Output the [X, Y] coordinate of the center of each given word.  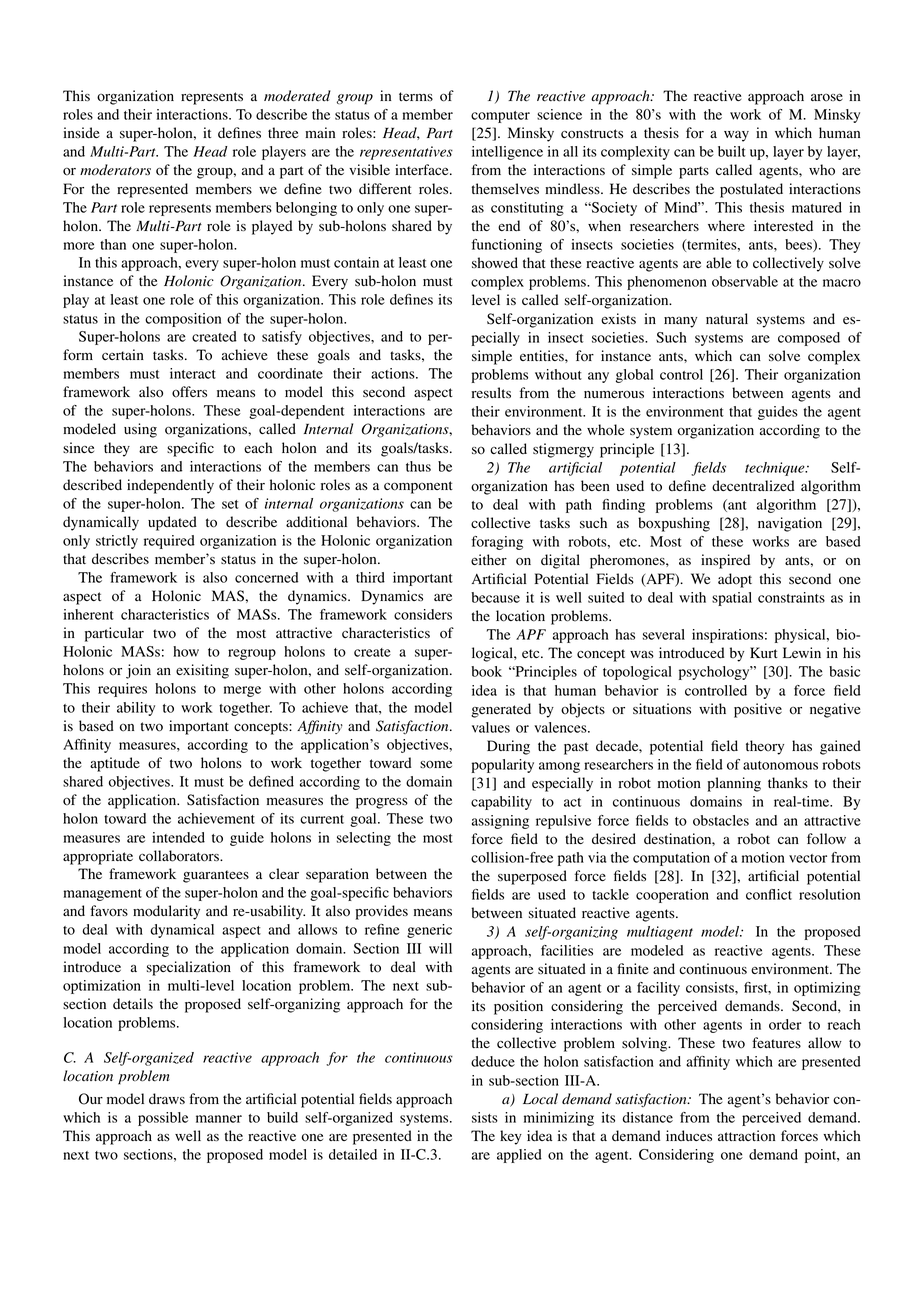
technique [776, 469]
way [736, 136]
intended [178, 837]
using [140, 430]
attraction [746, 1136]
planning [734, 784]
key [511, 1137]
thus [418, 466]
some [436, 765]
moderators [115, 170]
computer [500, 117]
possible [163, 1119]
